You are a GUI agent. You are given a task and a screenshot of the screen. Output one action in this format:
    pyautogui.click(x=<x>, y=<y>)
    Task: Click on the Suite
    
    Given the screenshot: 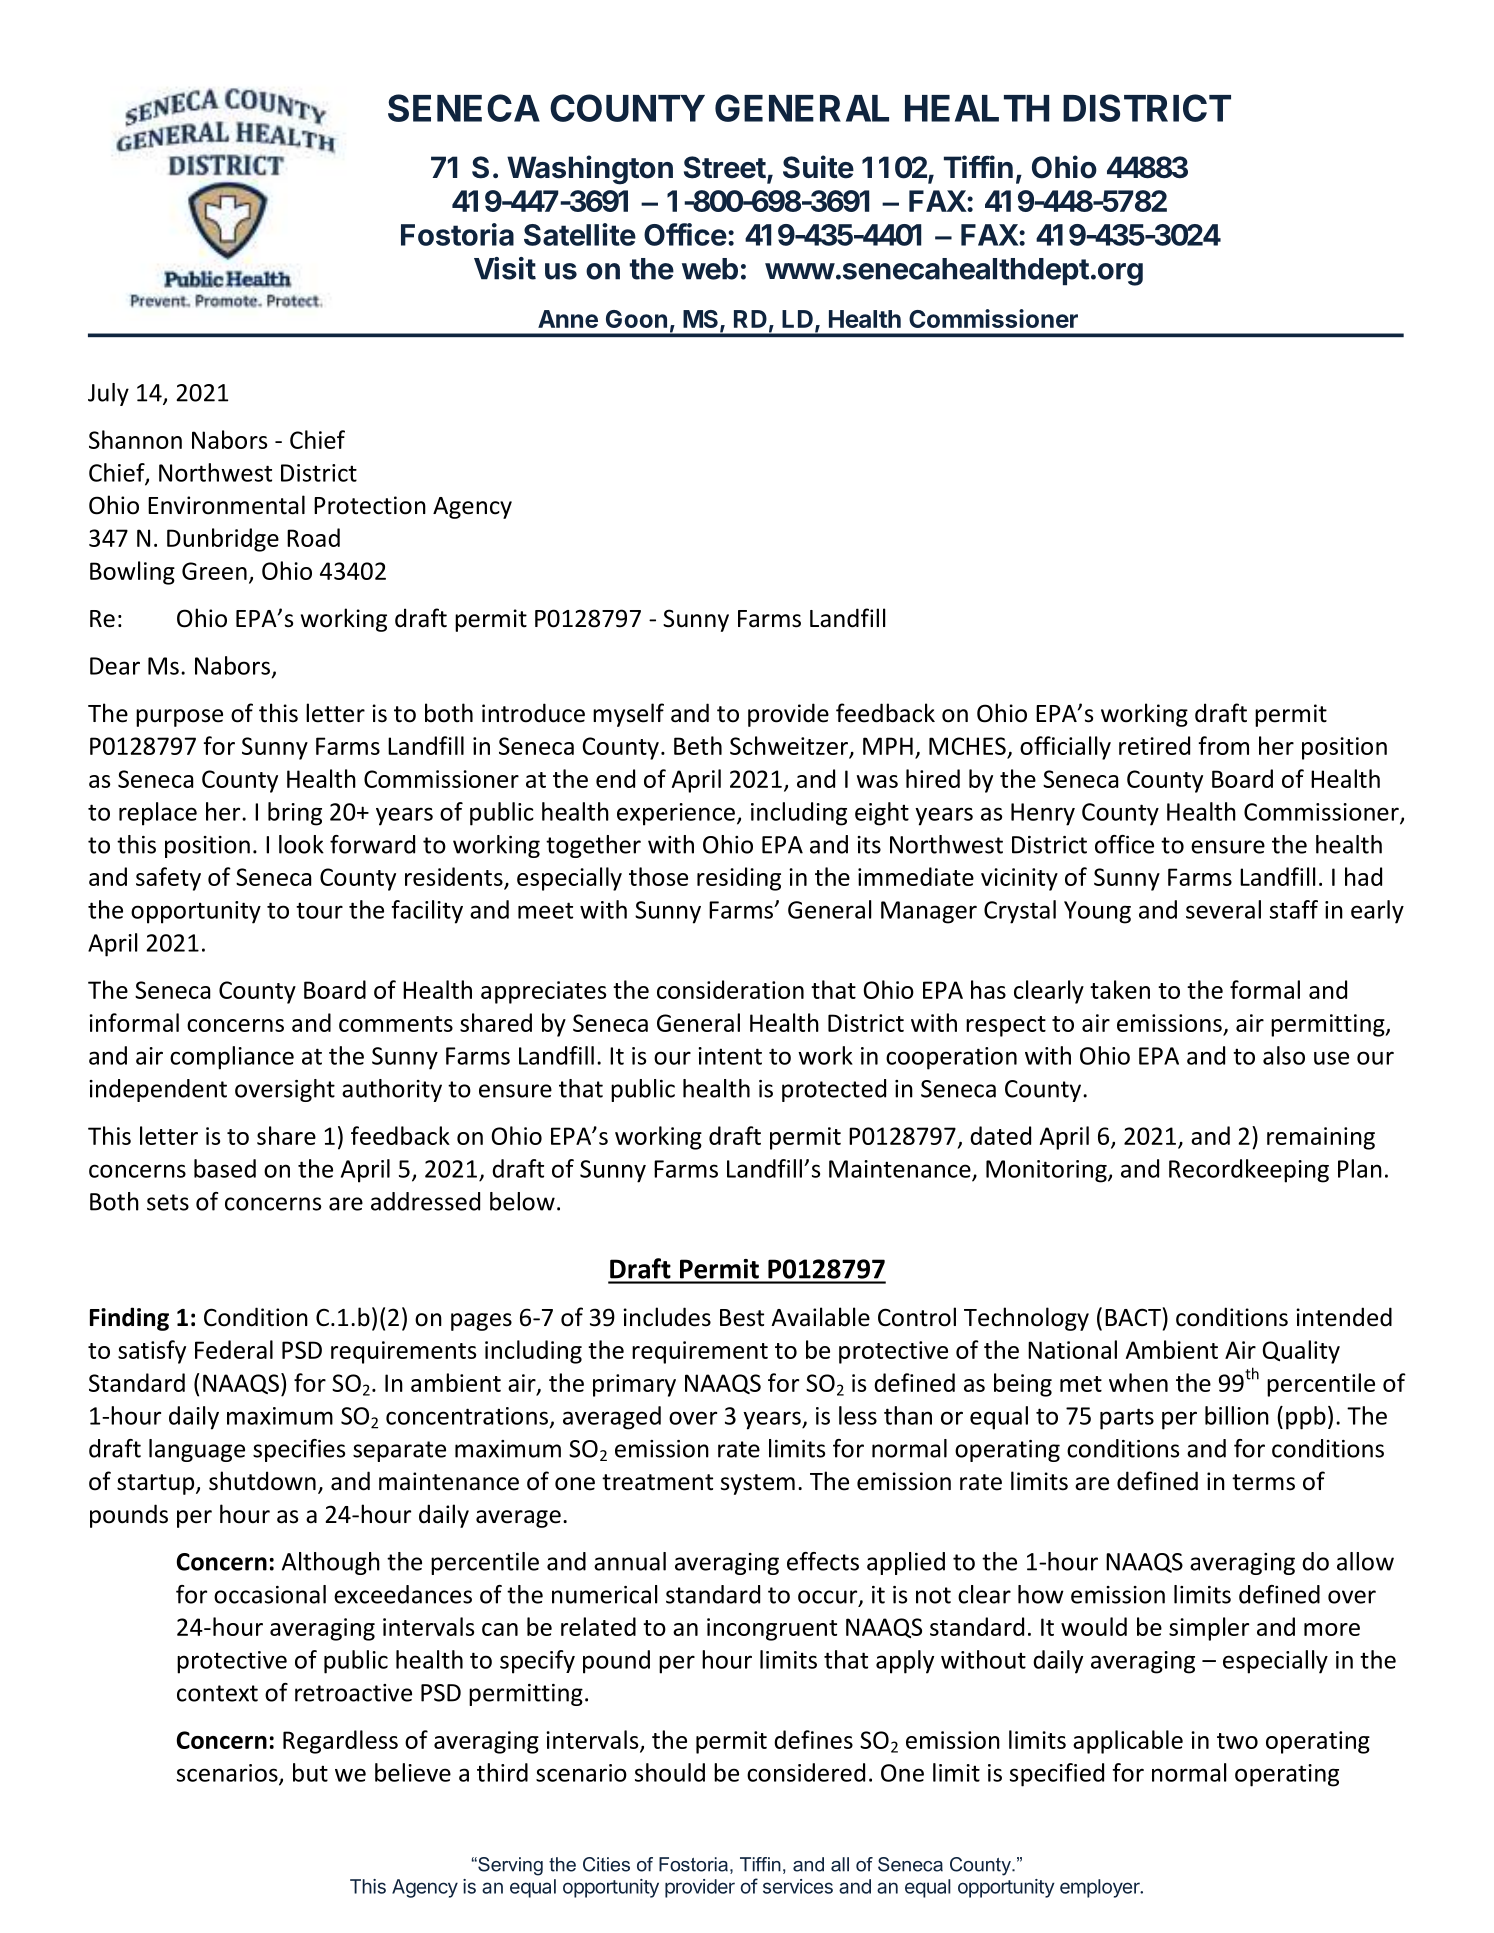 What is the action you would take?
    pyautogui.click(x=818, y=167)
